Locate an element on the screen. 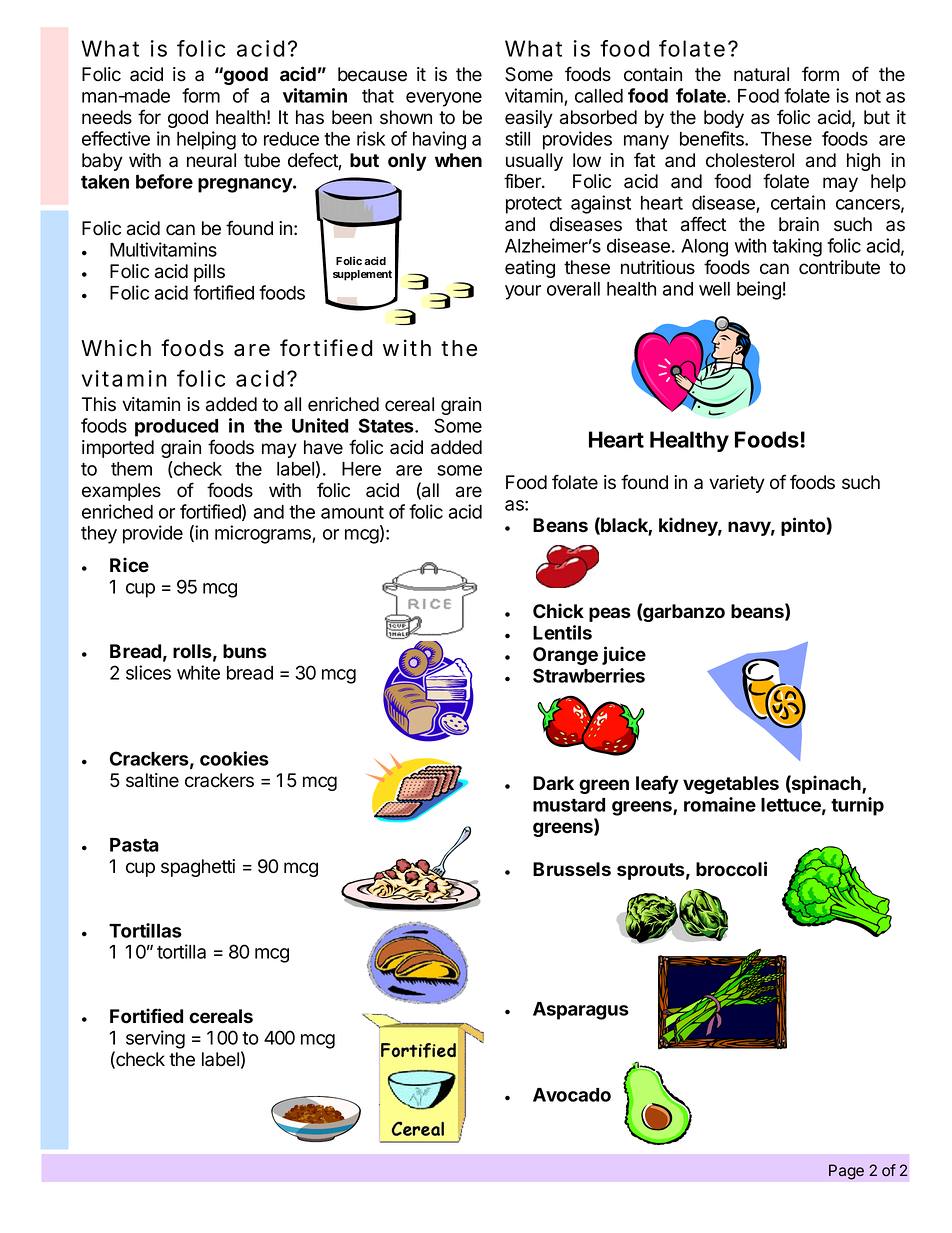 This screenshot has height=1233, width=952. serving is located at coordinates (155, 1039).
